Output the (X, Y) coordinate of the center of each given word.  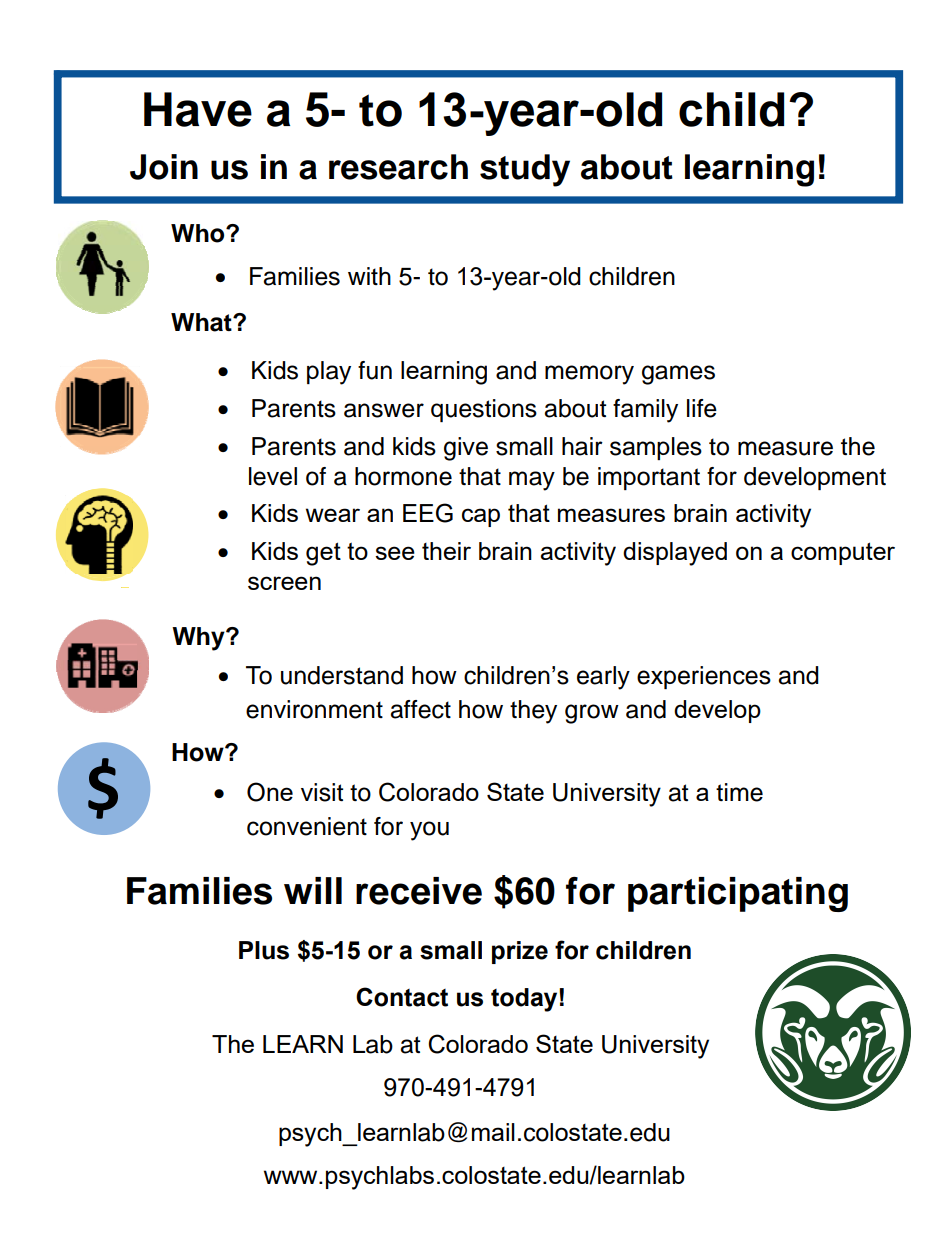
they (533, 712)
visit (322, 792)
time (739, 792)
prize (520, 952)
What (202, 322)
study (525, 170)
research (398, 167)
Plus (264, 950)
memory (589, 375)
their (446, 551)
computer (843, 553)
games (678, 375)
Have (198, 109)
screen (284, 583)
